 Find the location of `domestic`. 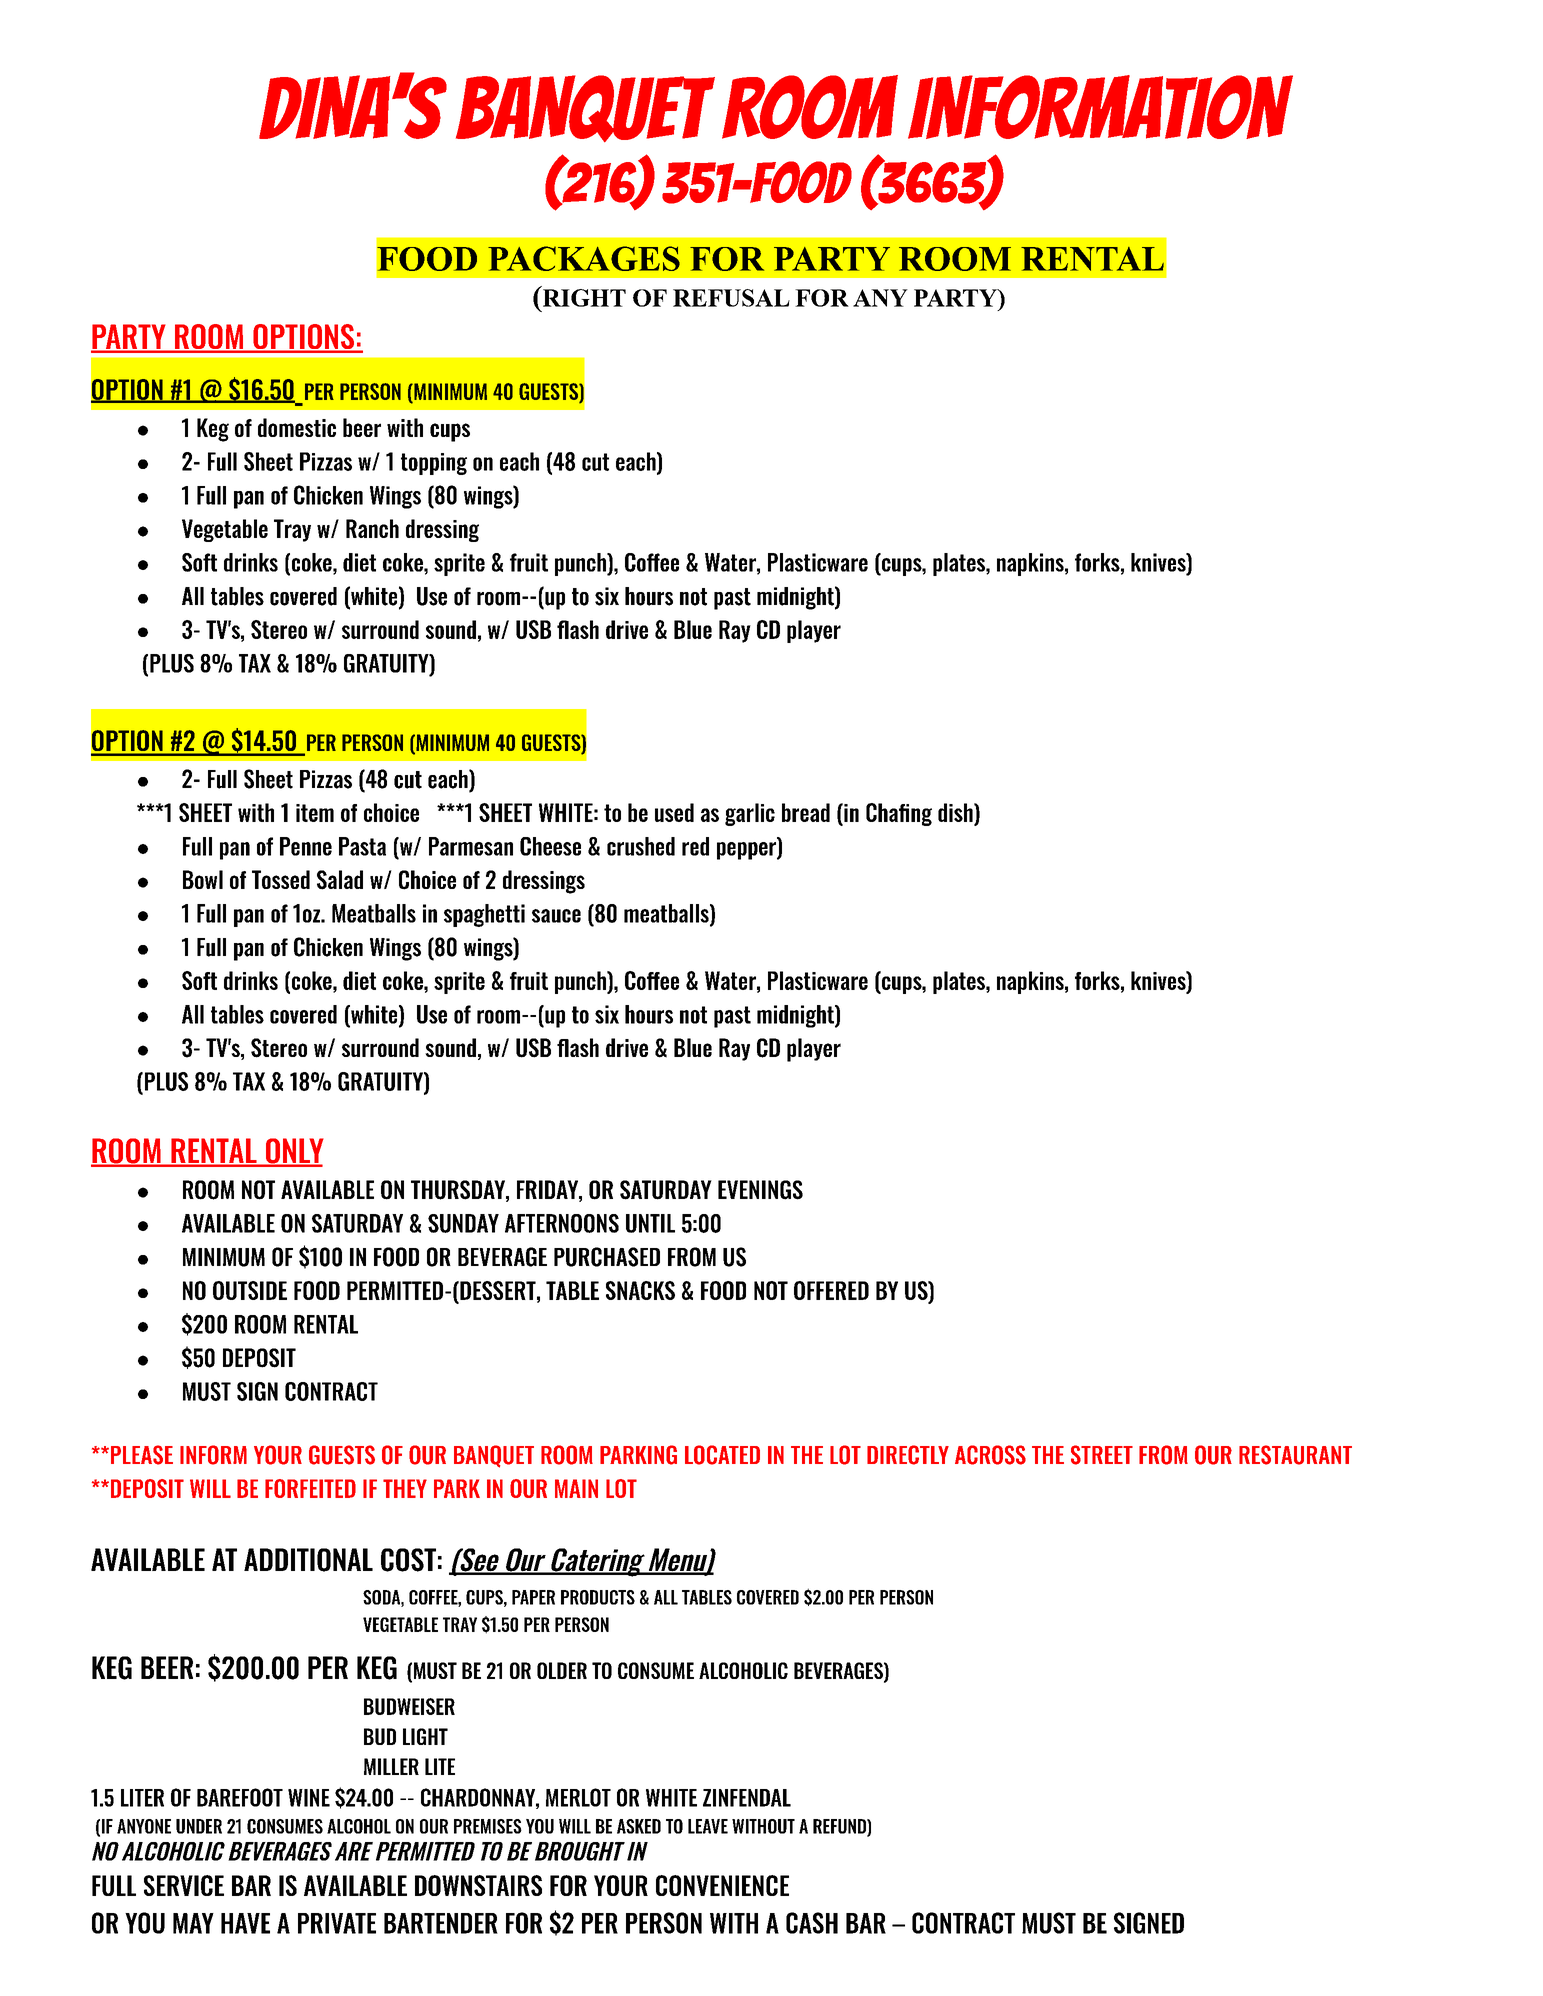

domestic is located at coordinates (297, 427).
